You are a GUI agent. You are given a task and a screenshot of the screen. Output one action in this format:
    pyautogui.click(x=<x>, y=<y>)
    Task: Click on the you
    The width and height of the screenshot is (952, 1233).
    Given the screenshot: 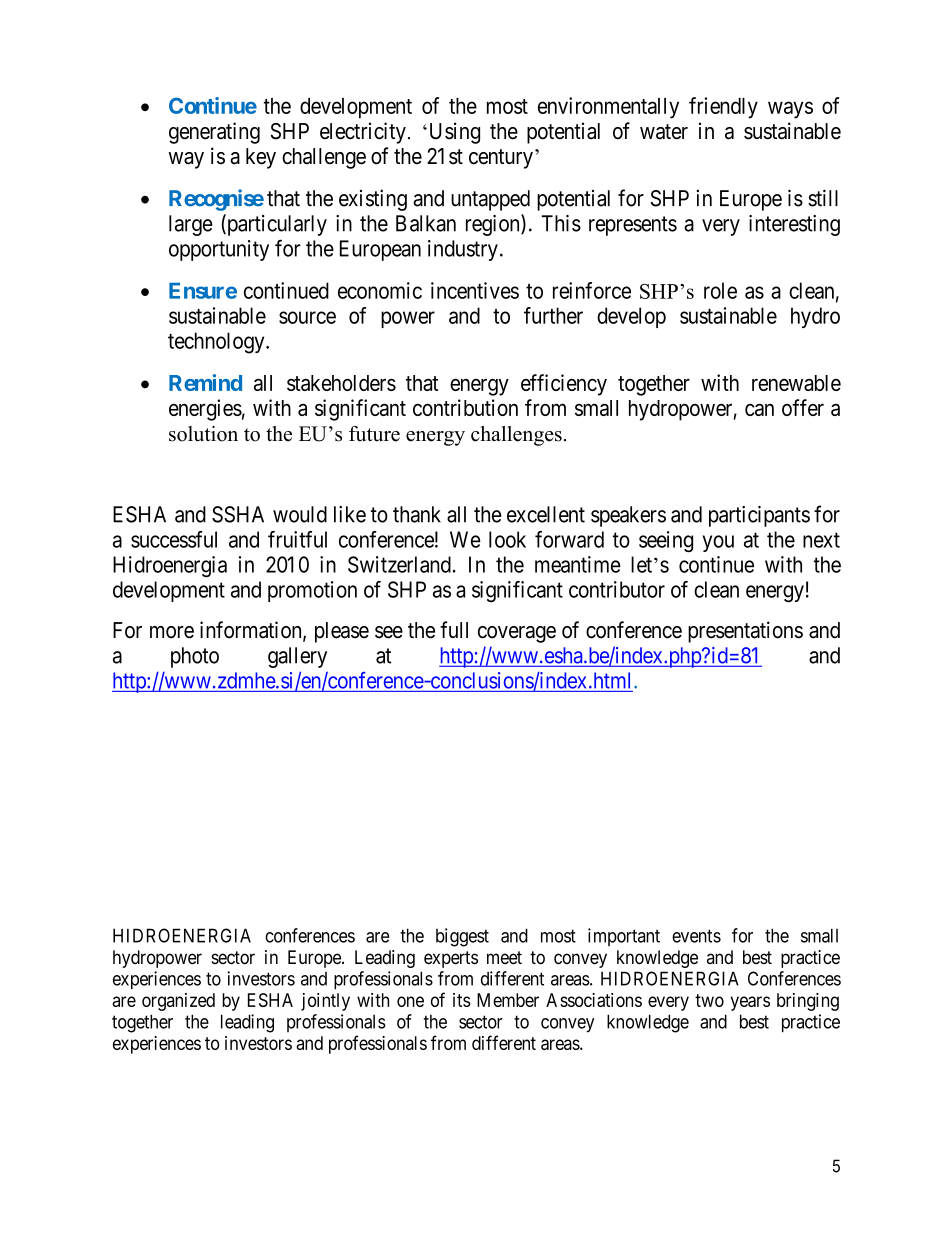 What is the action you would take?
    pyautogui.click(x=718, y=543)
